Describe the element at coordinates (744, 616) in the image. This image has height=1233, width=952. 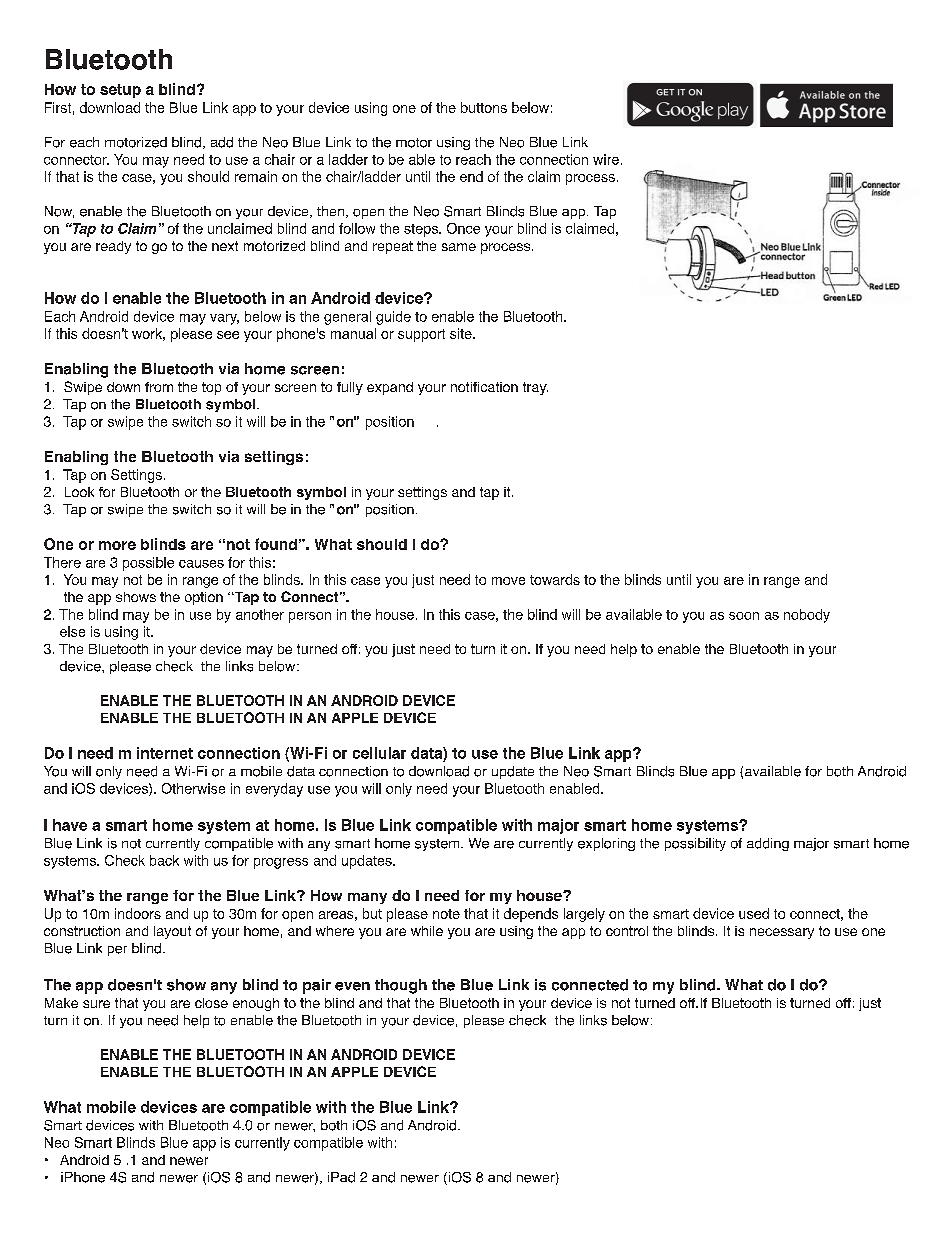
I see `soon` at that location.
